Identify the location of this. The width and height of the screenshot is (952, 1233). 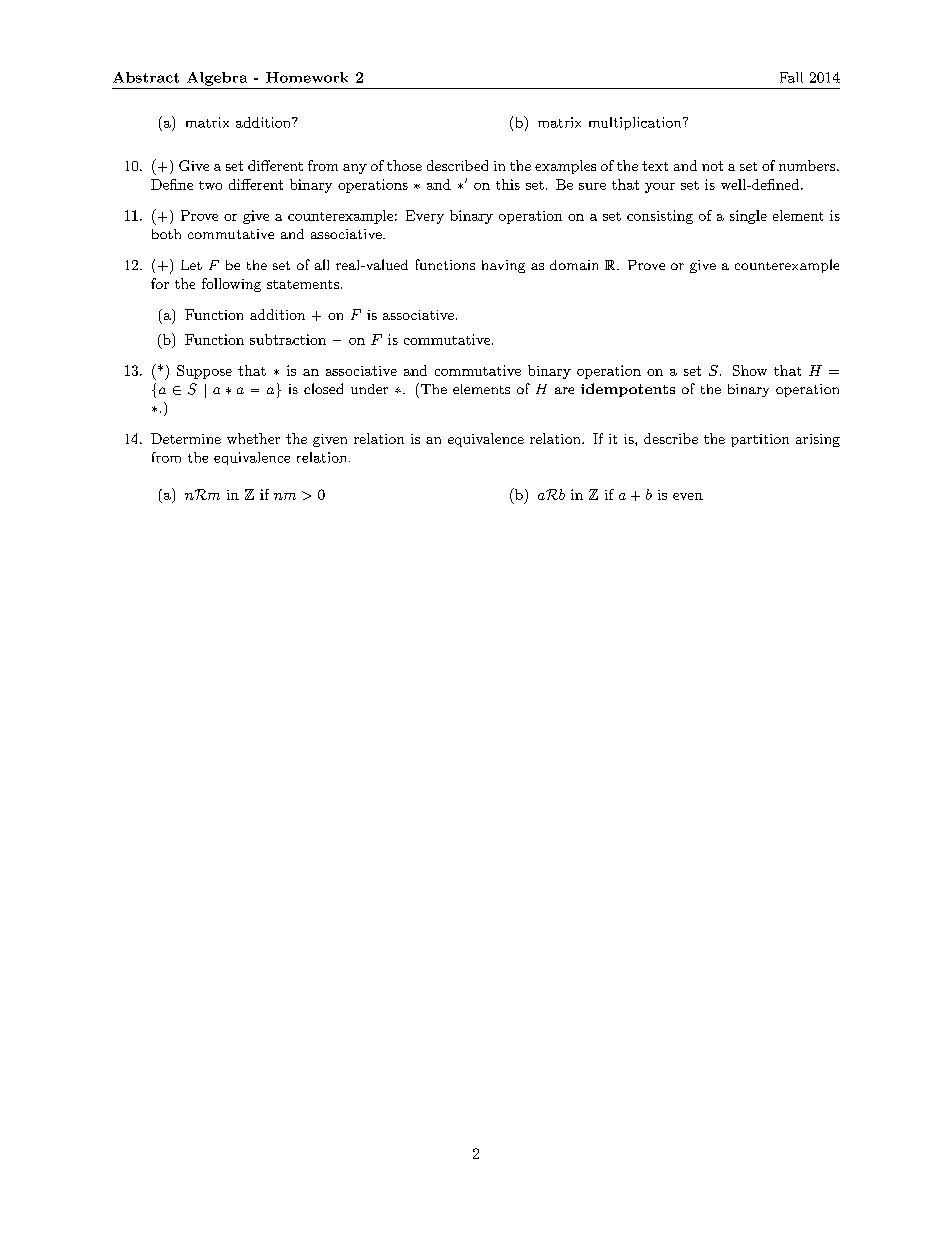
(508, 184).
